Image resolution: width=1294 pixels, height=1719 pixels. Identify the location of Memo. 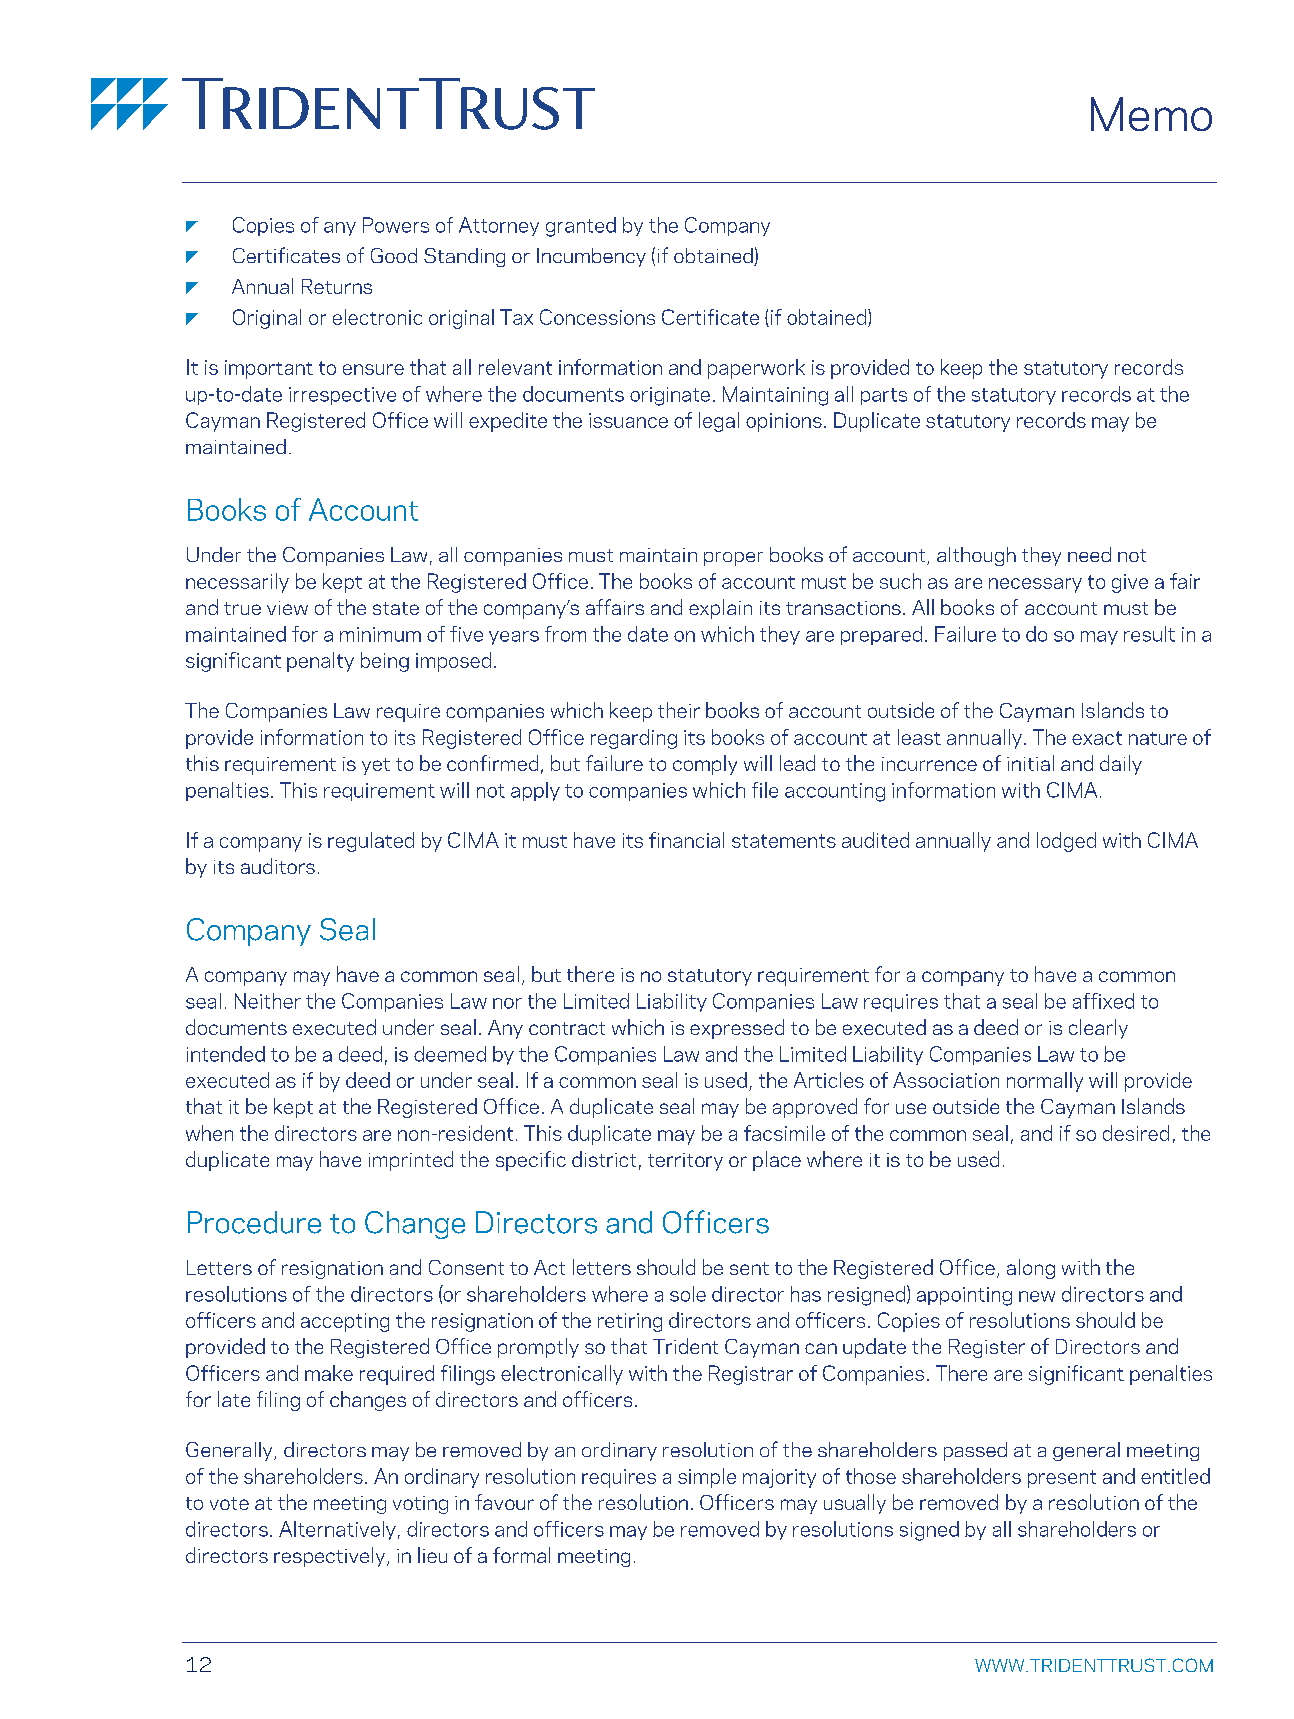
(1151, 114).
